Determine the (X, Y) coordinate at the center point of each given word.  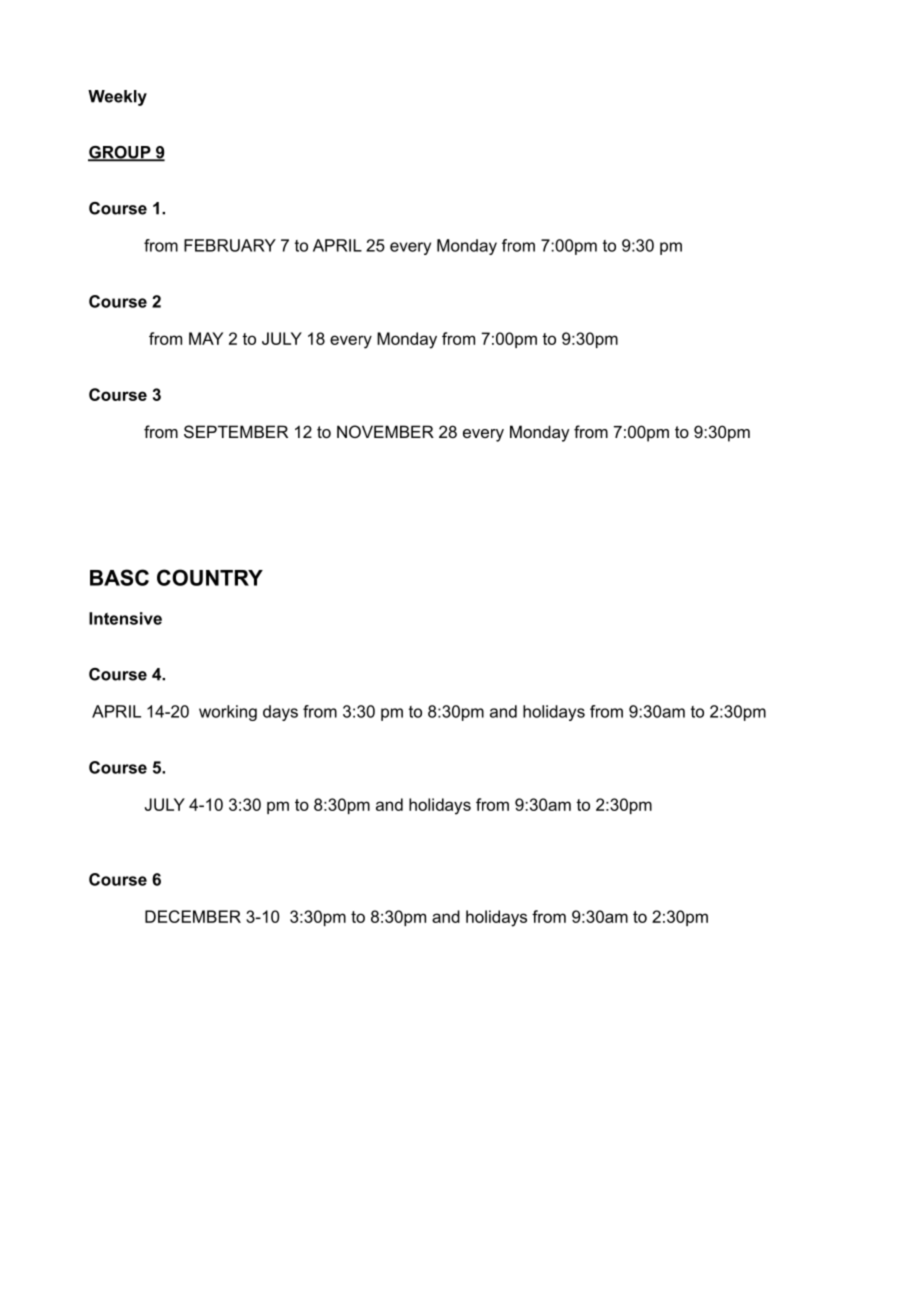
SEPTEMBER (236, 431)
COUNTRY (210, 577)
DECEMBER (193, 916)
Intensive (125, 618)
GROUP (120, 153)
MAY (206, 338)
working (228, 713)
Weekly (117, 98)
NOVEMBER (385, 431)
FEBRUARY (230, 245)
